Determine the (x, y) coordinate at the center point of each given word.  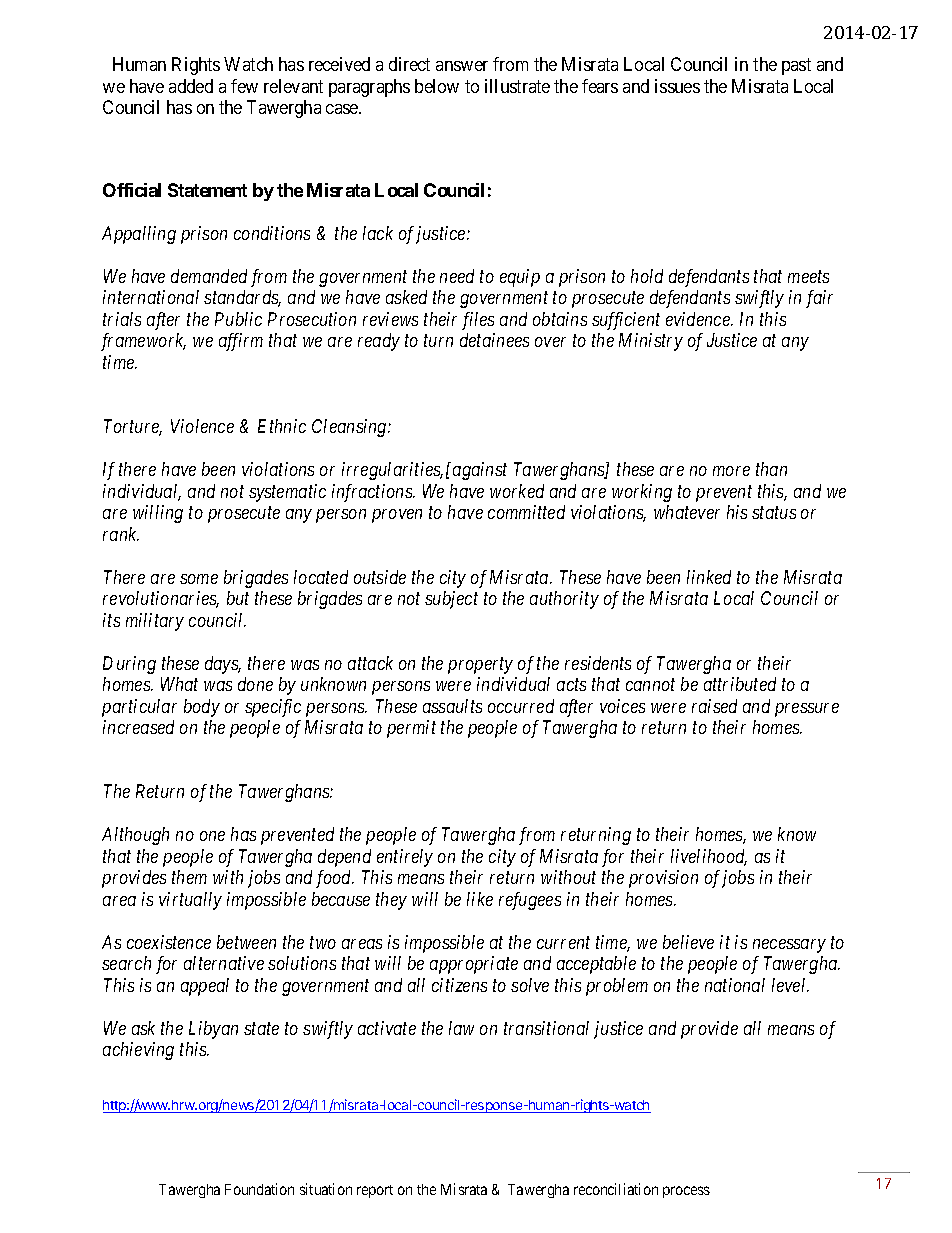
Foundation (259, 1189)
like (480, 899)
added (191, 86)
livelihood (709, 857)
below (437, 86)
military (155, 622)
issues (677, 86)
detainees (494, 340)
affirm (241, 342)
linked (709, 577)
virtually (190, 901)
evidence (699, 319)
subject (451, 600)
